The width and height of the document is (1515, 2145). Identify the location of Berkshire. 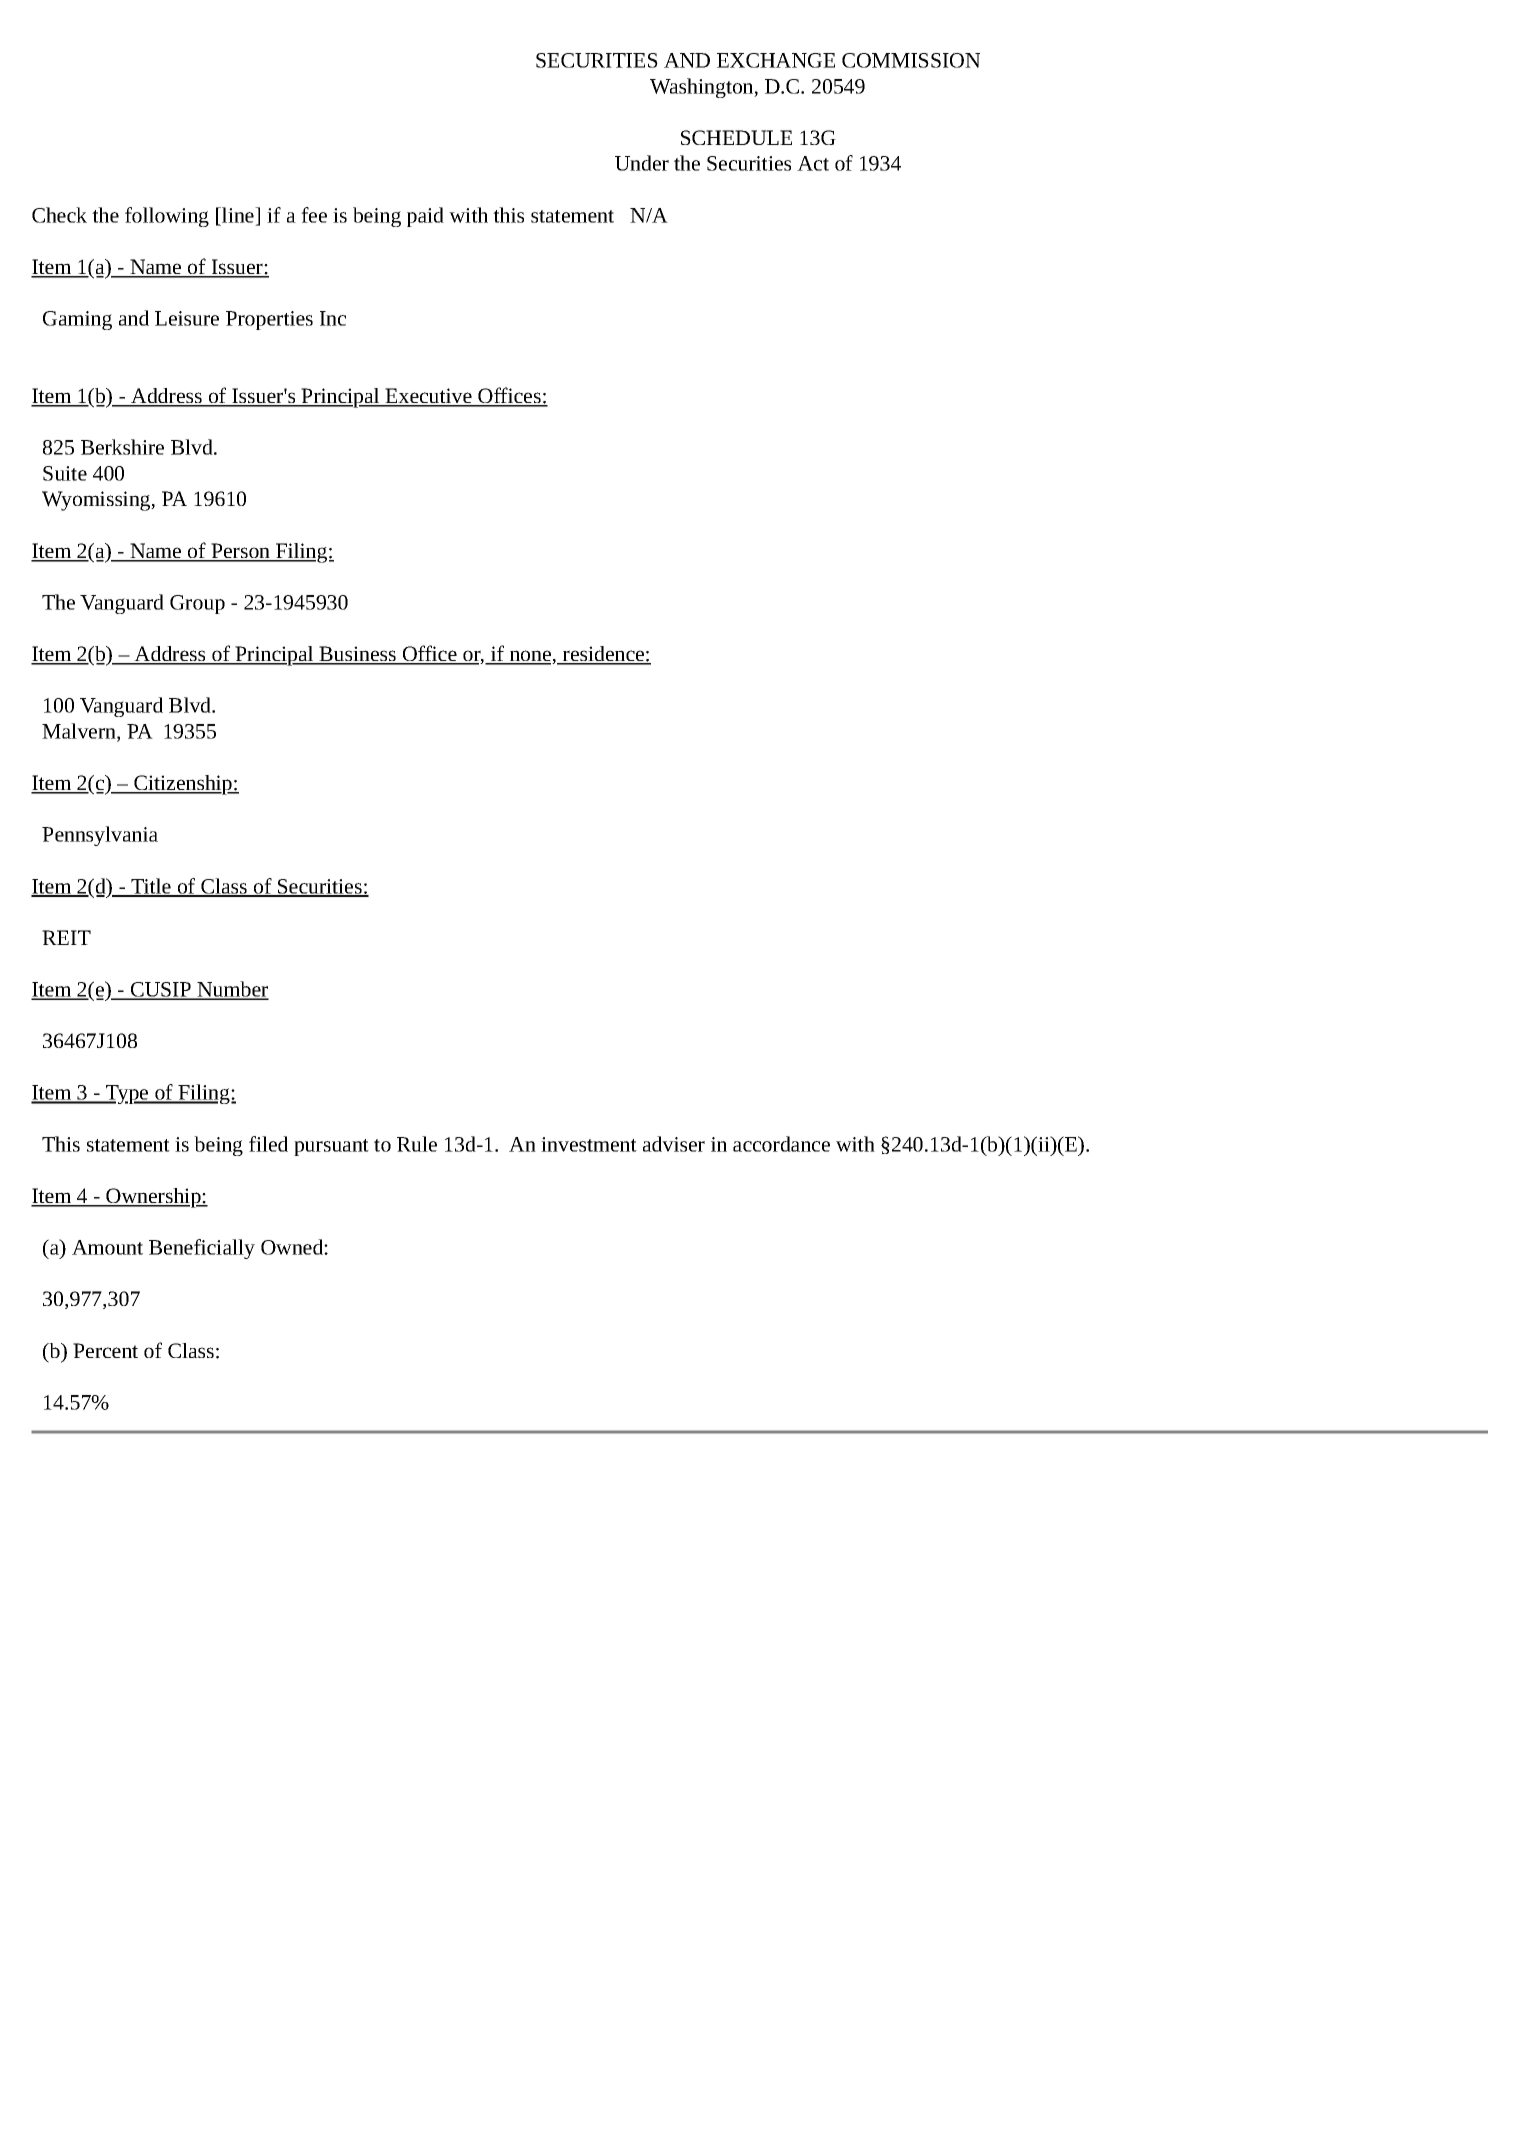
(122, 447).
